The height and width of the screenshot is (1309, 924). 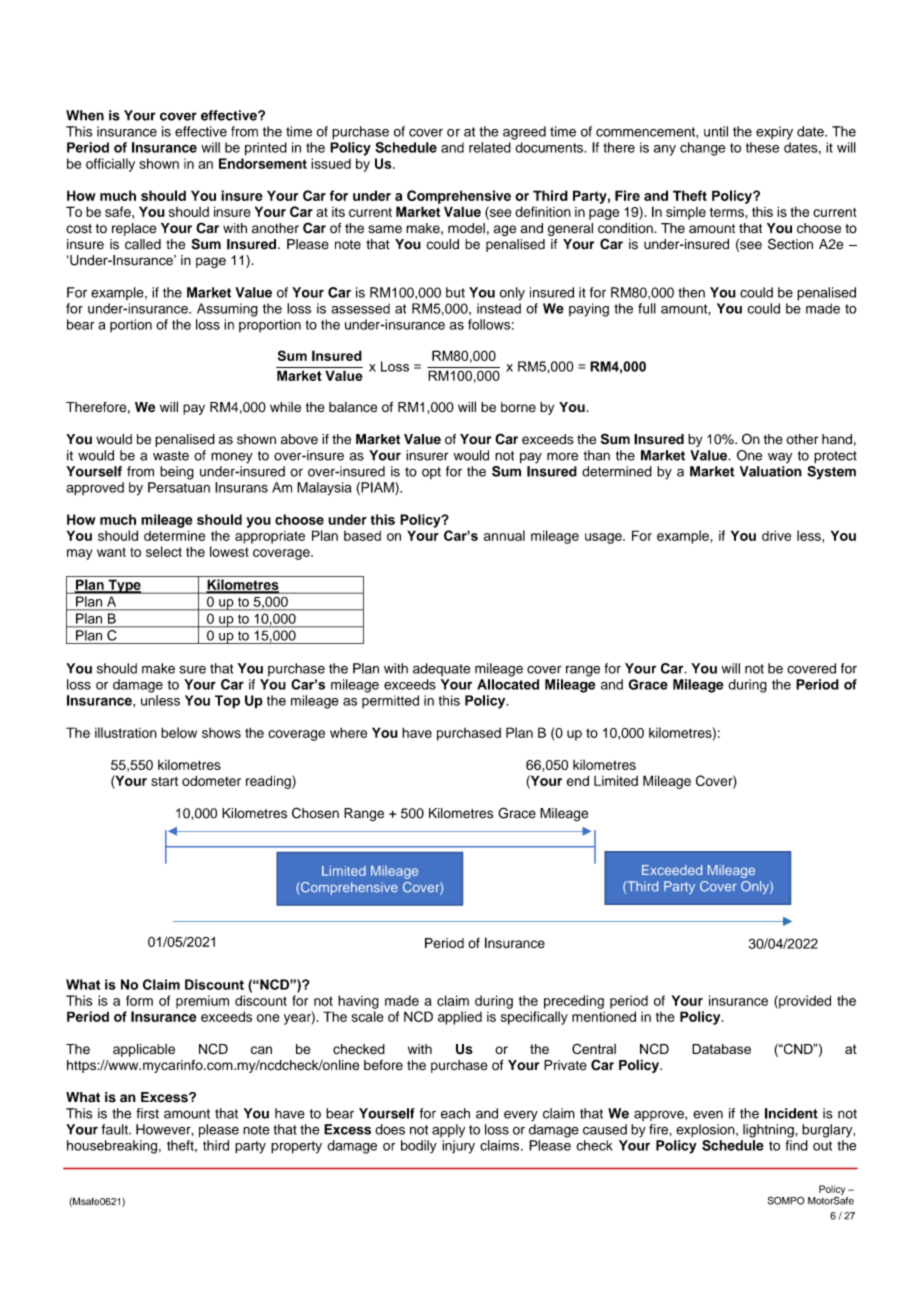 What do you see at coordinates (110, 165) in the screenshot?
I see `officially` at bounding box center [110, 165].
